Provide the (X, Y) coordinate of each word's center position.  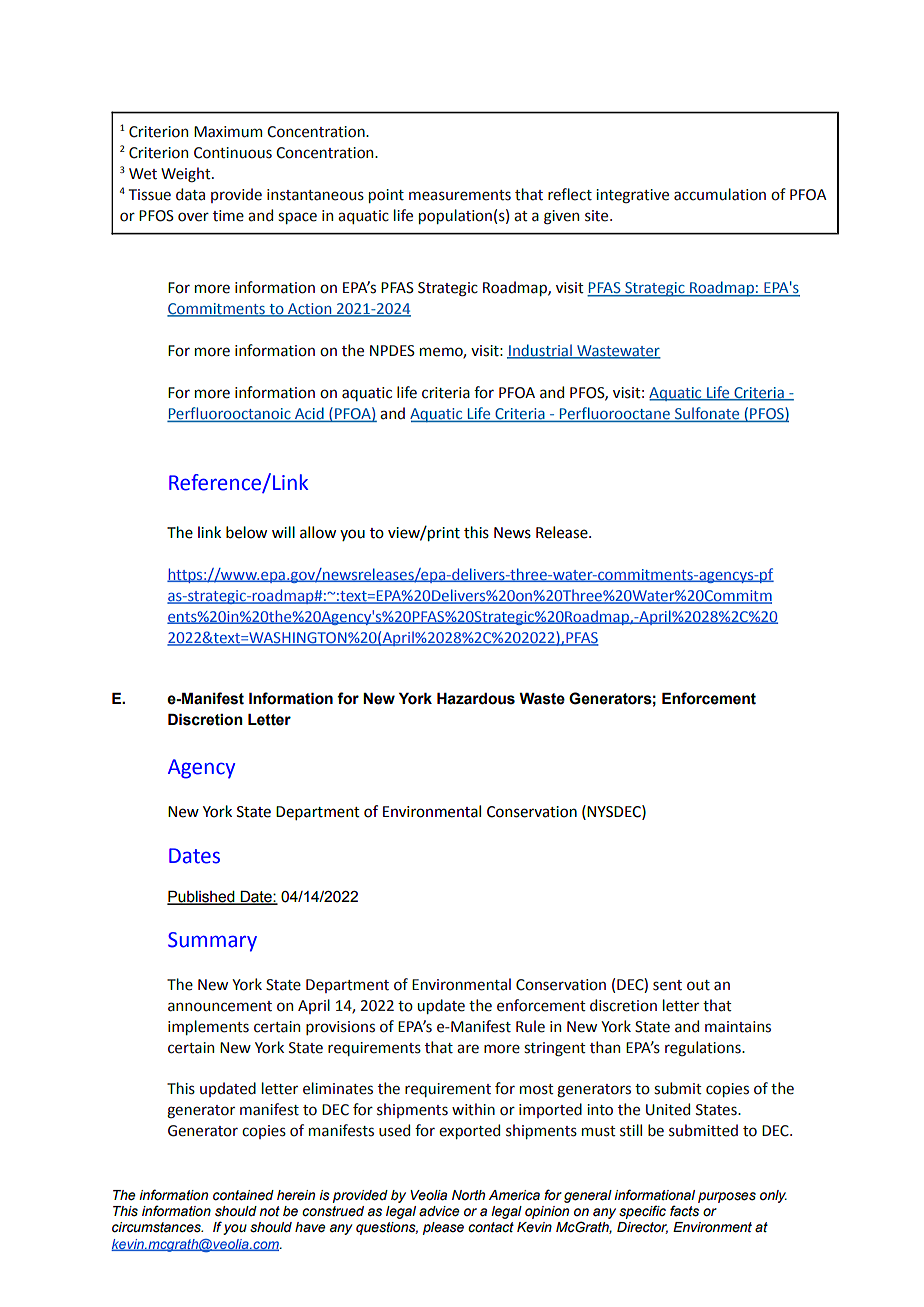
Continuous (233, 153)
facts (684, 1211)
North (468, 1195)
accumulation (720, 194)
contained (243, 1195)
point (386, 196)
